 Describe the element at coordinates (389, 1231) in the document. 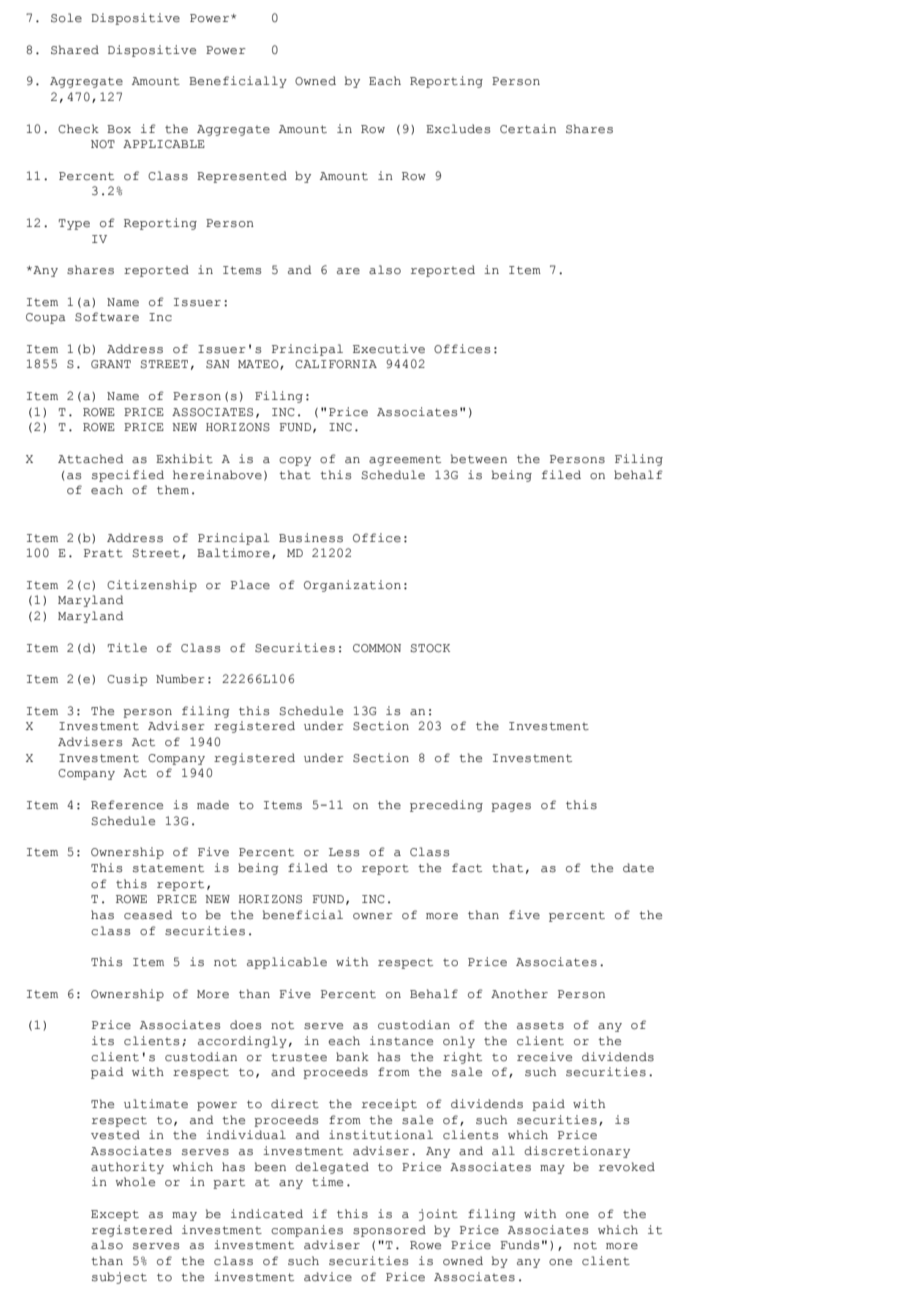

I see `sponsored` at that location.
